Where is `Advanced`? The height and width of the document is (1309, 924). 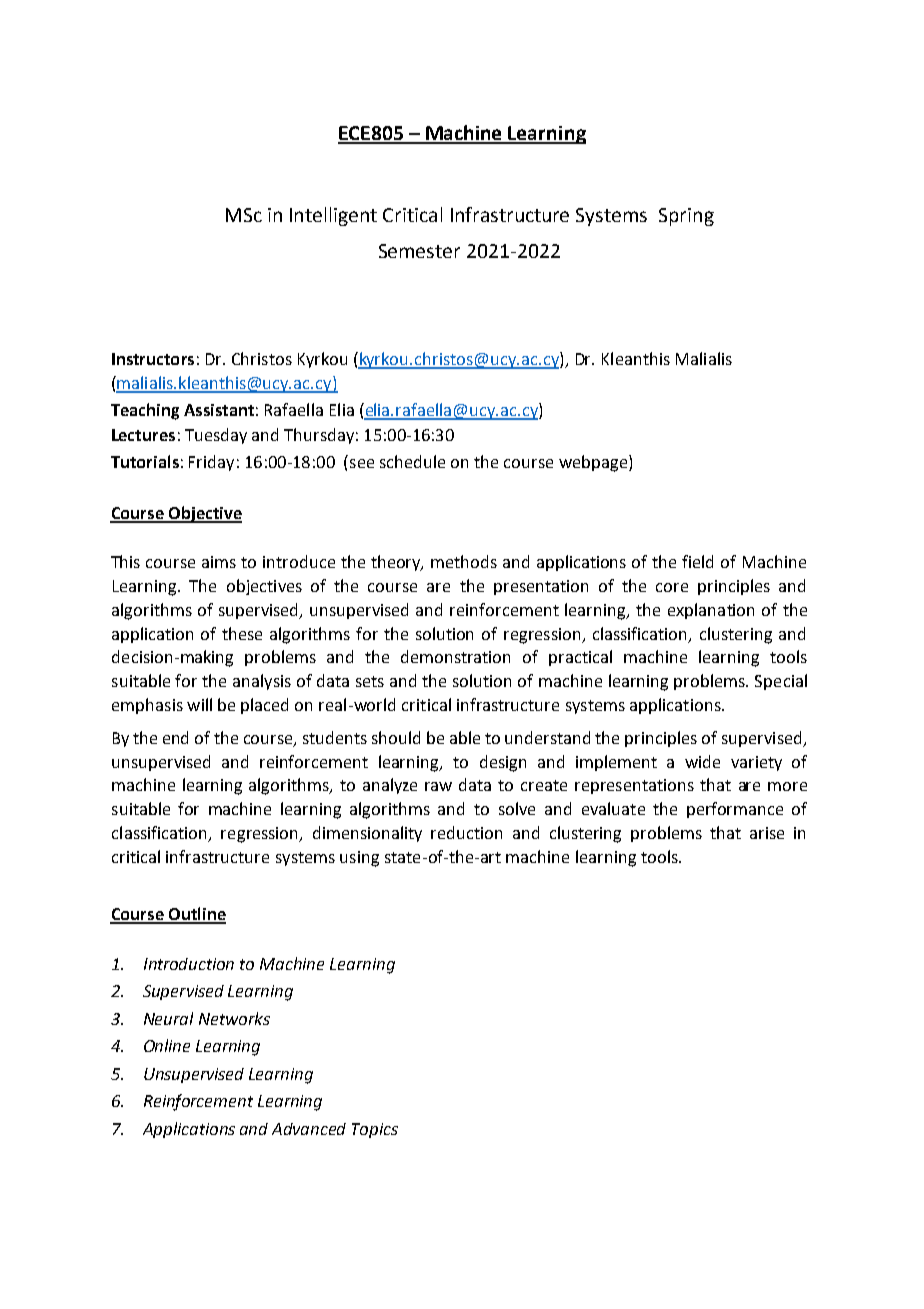 Advanced is located at coordinates (309, 1129).
